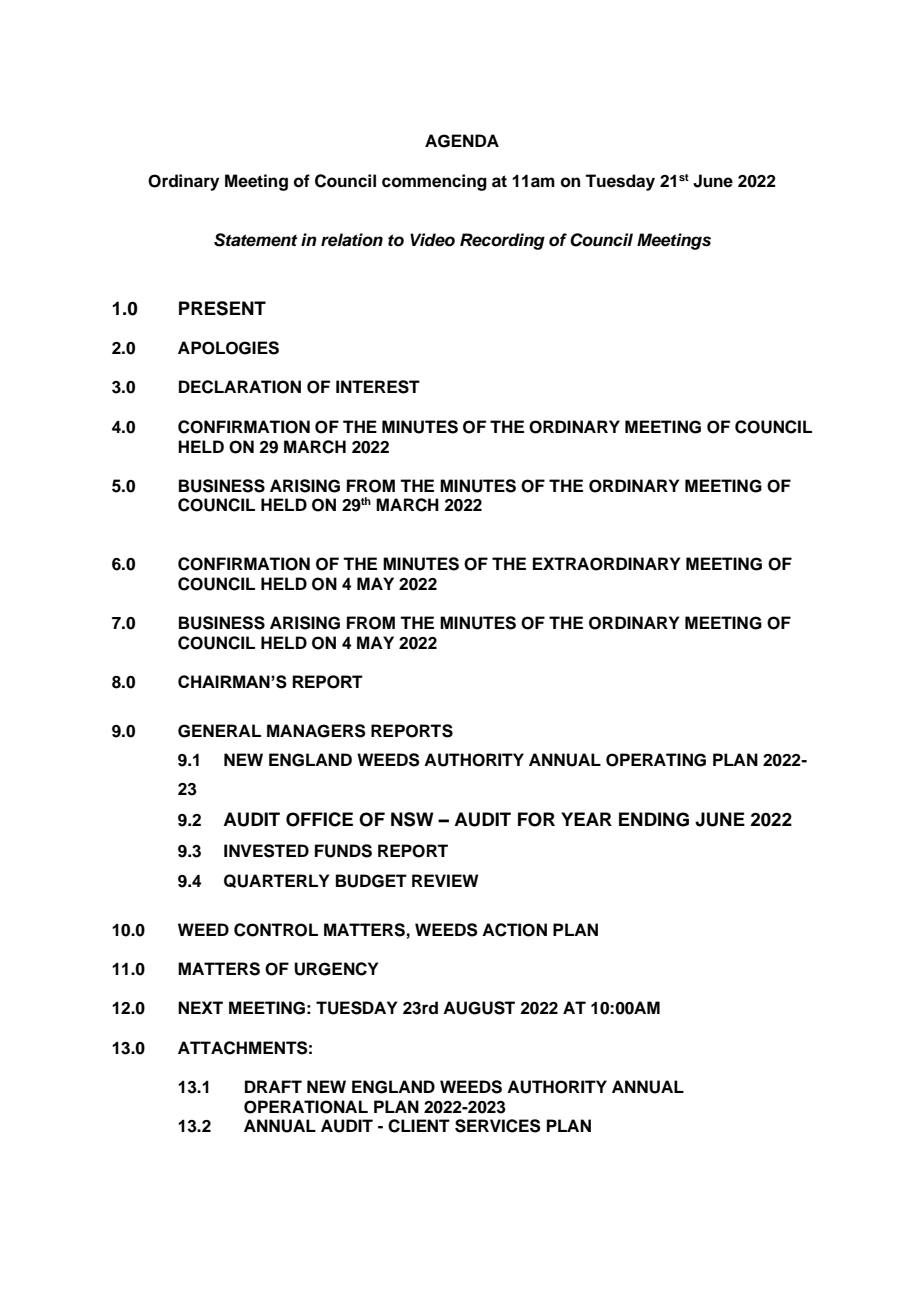 Image resolution: width=924 pixels, height=1308 pixels. Describe the element at coordinates (586, 819) in the screenshot. I see `YEAR` at that location.
